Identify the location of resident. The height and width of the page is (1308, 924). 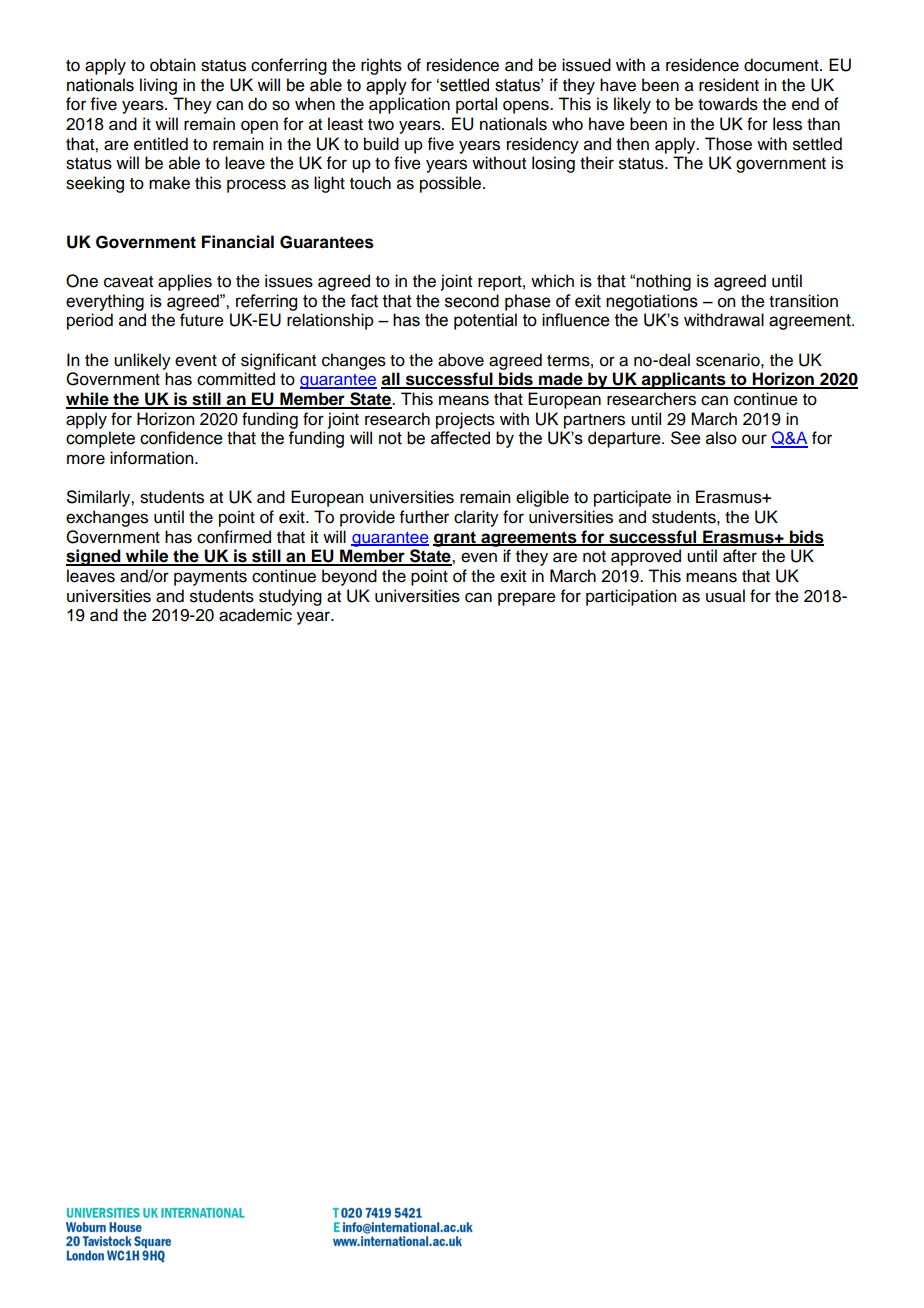
(729, 85).
